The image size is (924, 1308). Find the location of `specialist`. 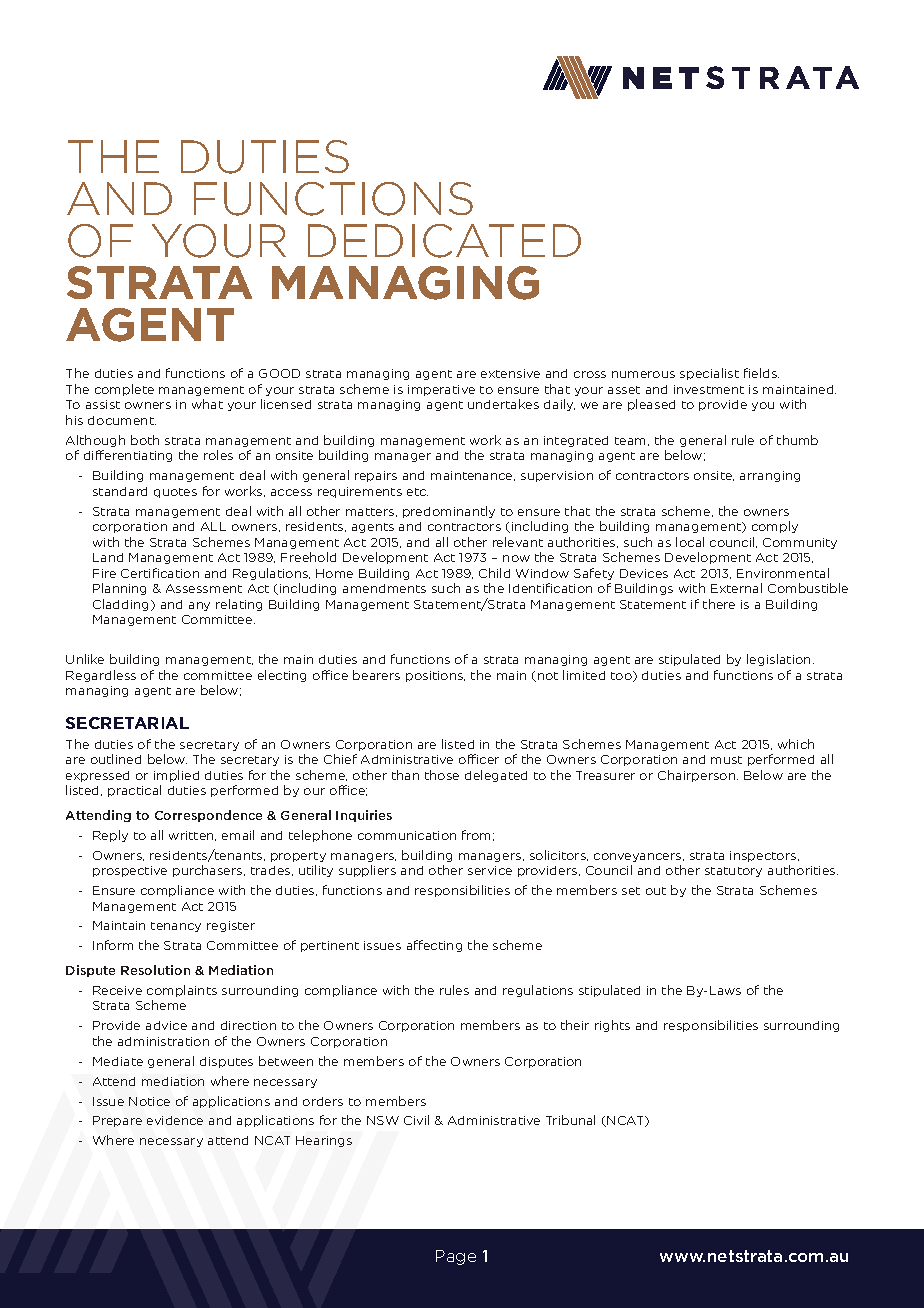

specialist is located at coordinates (709, 374).
